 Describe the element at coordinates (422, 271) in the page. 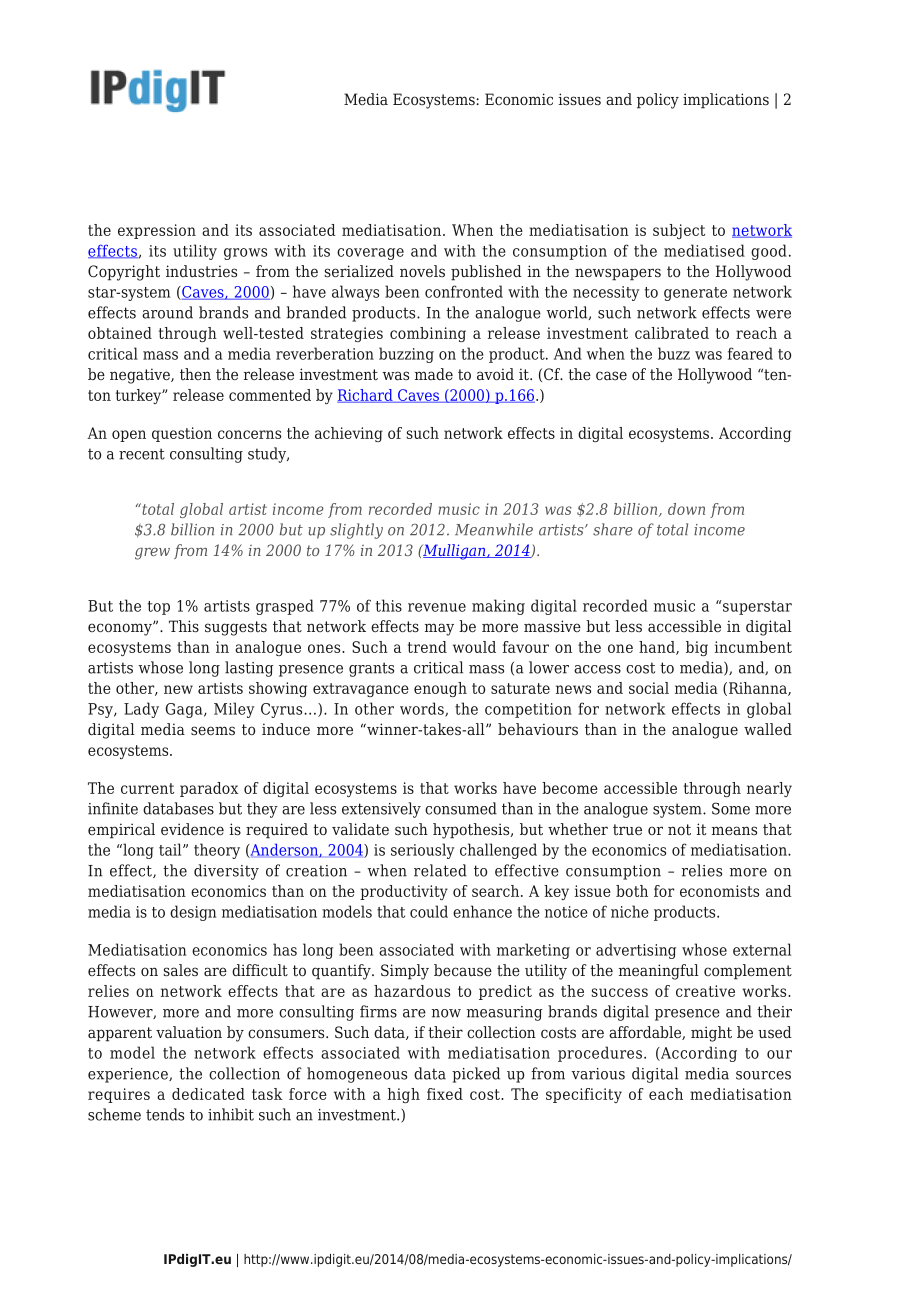

I see `novels` at that location.
